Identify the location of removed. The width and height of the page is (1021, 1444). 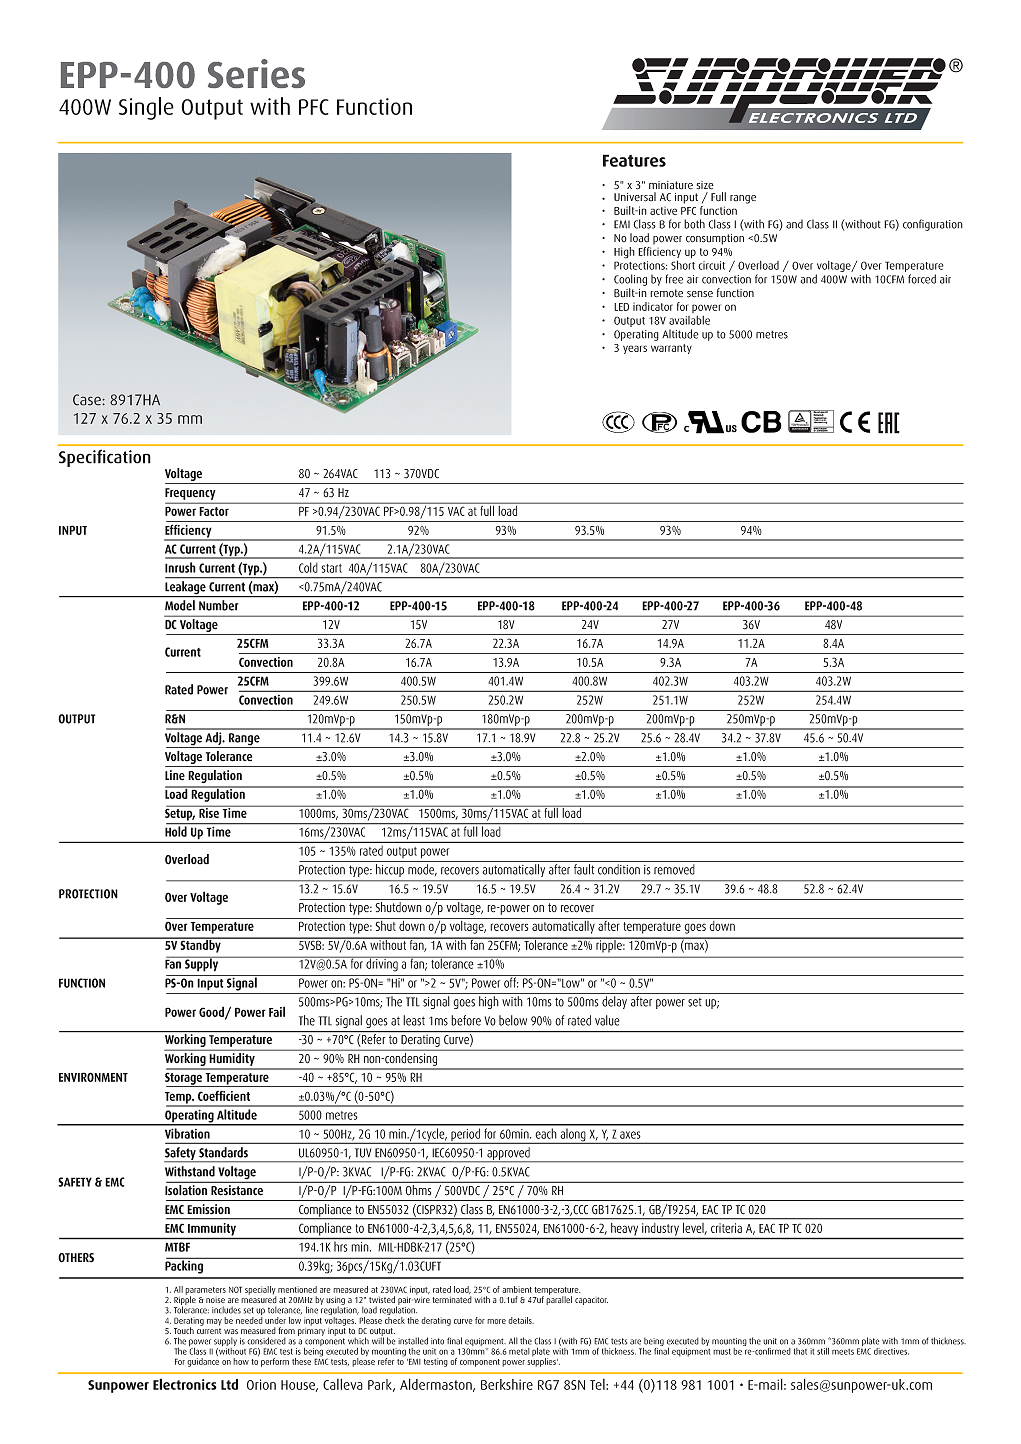
(674, 869).
